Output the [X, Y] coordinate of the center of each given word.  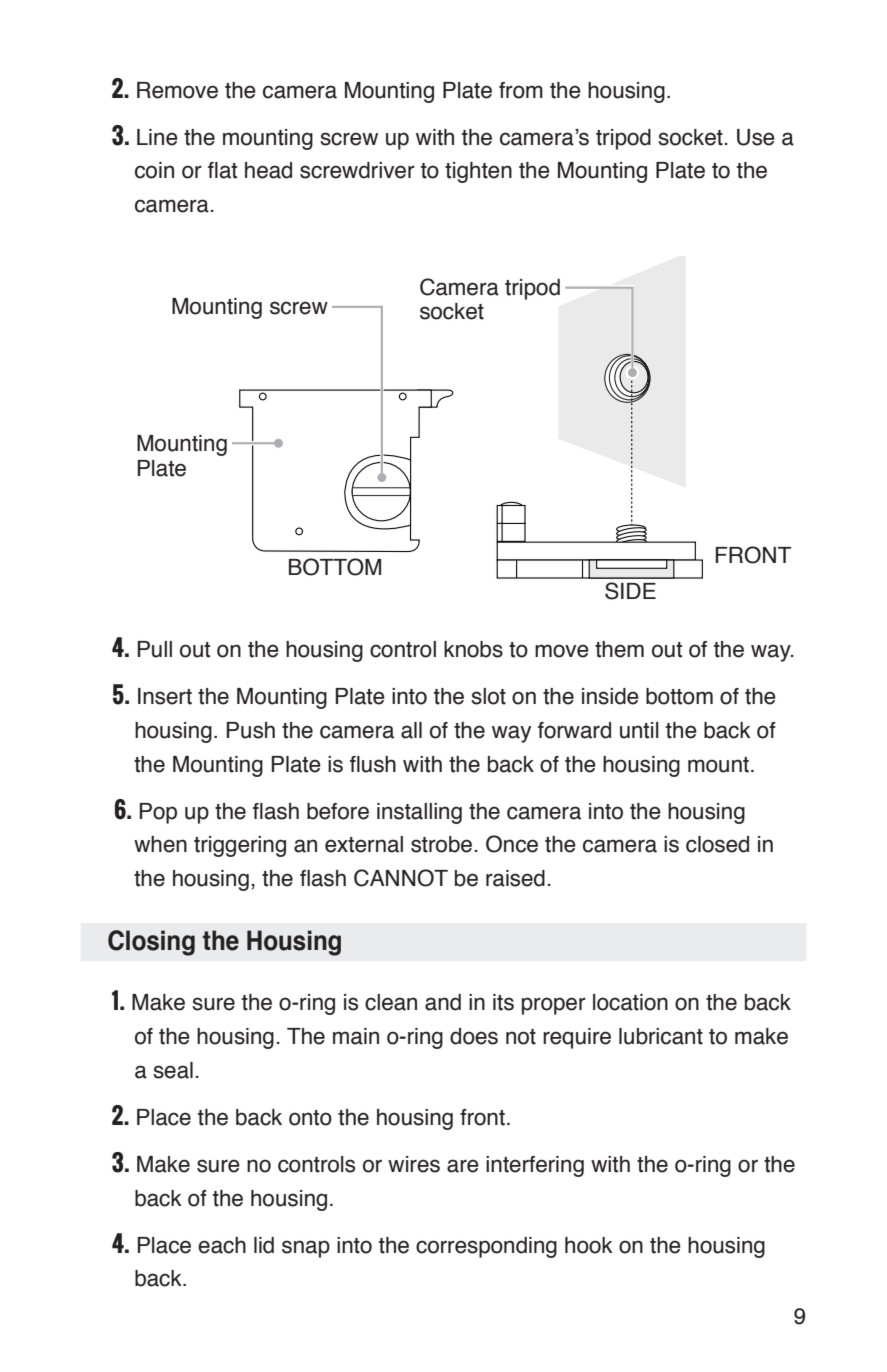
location [630, 1002]
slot [488, 696]
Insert [165, 696]
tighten [478, 172]
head [268, 170]
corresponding [486, 1247]
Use [756, 137]
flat [222, 170]
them [619, 649]
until [639, 730]
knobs [473, 649]
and [443, 1002]
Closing [151, 943]
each [222, 1245]
